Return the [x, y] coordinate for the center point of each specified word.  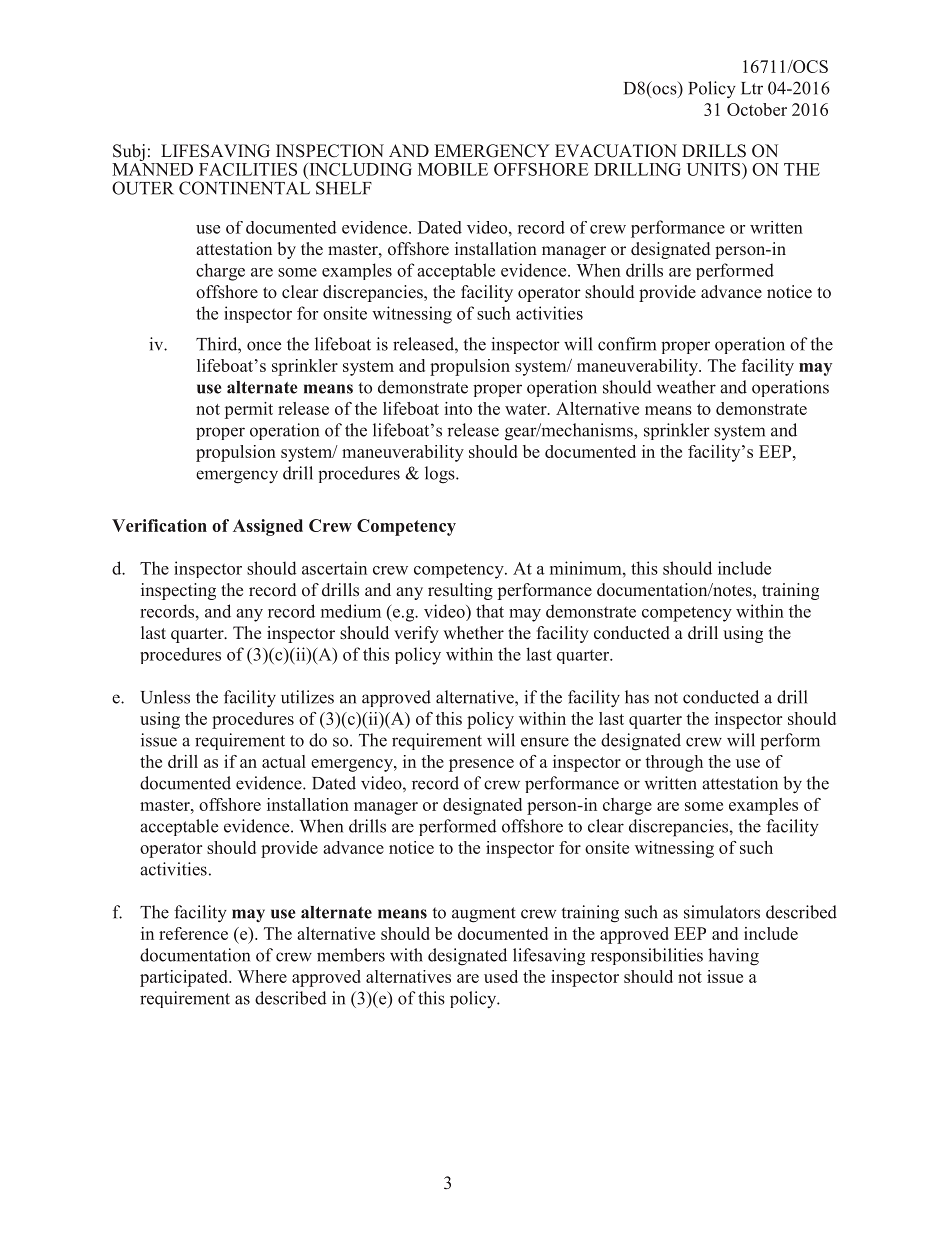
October [757, 109]
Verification [159, 525]
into [458, 408]
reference [193, 933]
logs [441, 475]
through [674, 763]
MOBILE [453, 169]
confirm [627, 344]
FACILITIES [248, 169]
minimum [587, 568]
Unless [165, 697]
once [264, 346]
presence [481, 765]
